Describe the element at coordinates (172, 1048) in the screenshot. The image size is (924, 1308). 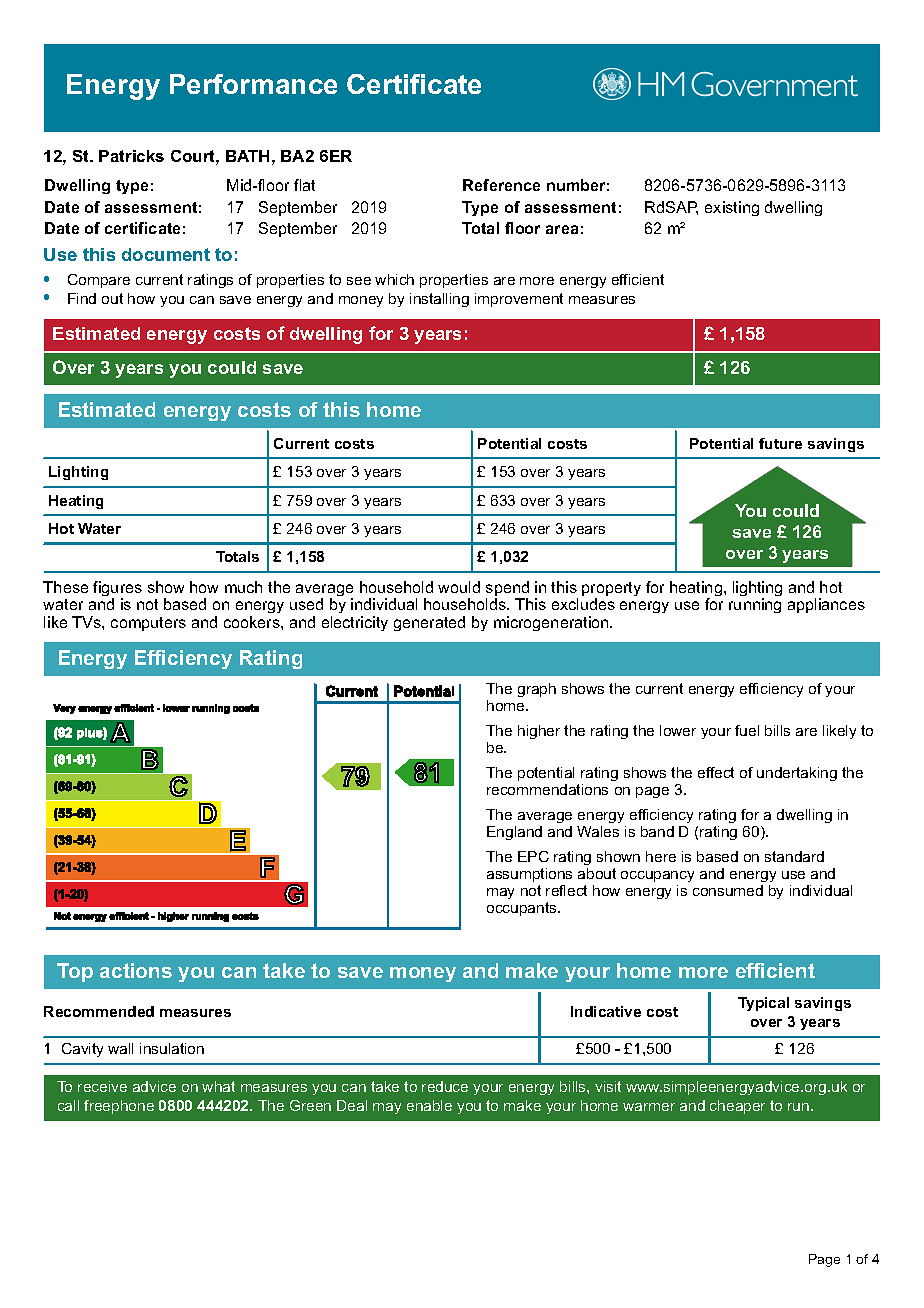
I see `insulation` at that location.
